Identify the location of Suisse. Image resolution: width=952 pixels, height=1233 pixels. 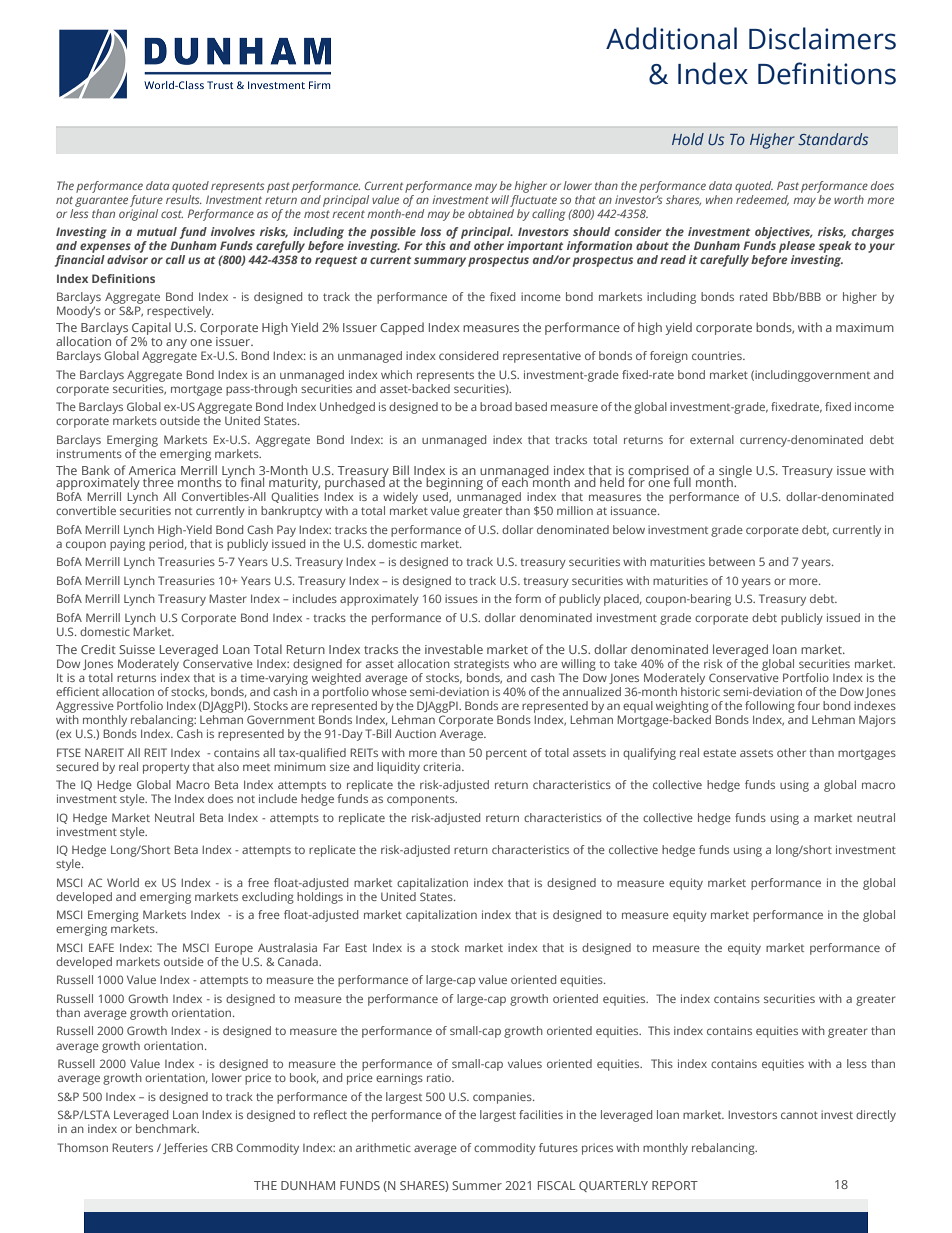
(137, 649).
